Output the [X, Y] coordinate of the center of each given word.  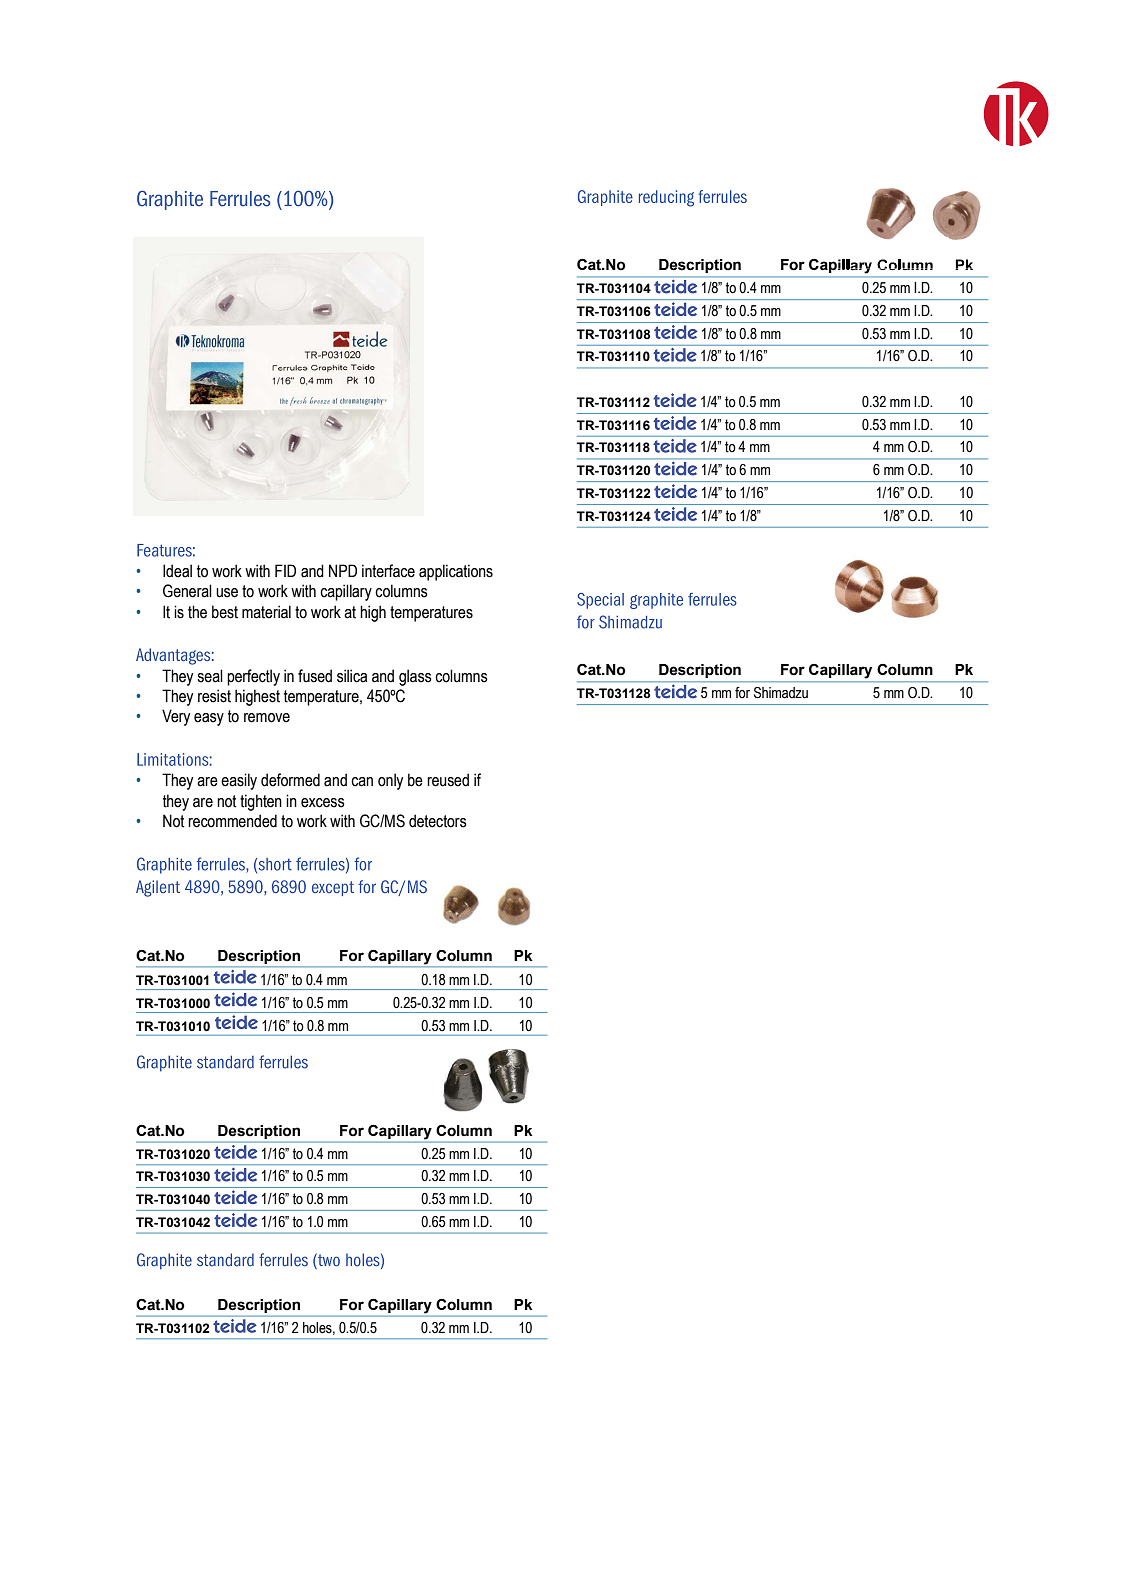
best [225, 612]
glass [415, 677]
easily [239, 781]
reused [448, 780]
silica [352, 676]
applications [456, 572]
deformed [290, 780]
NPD [343, 570]
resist [214, 696]
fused [315, 676]
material [266, 612]
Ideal [177, 571]
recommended [232, 821]
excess [323, 803]
